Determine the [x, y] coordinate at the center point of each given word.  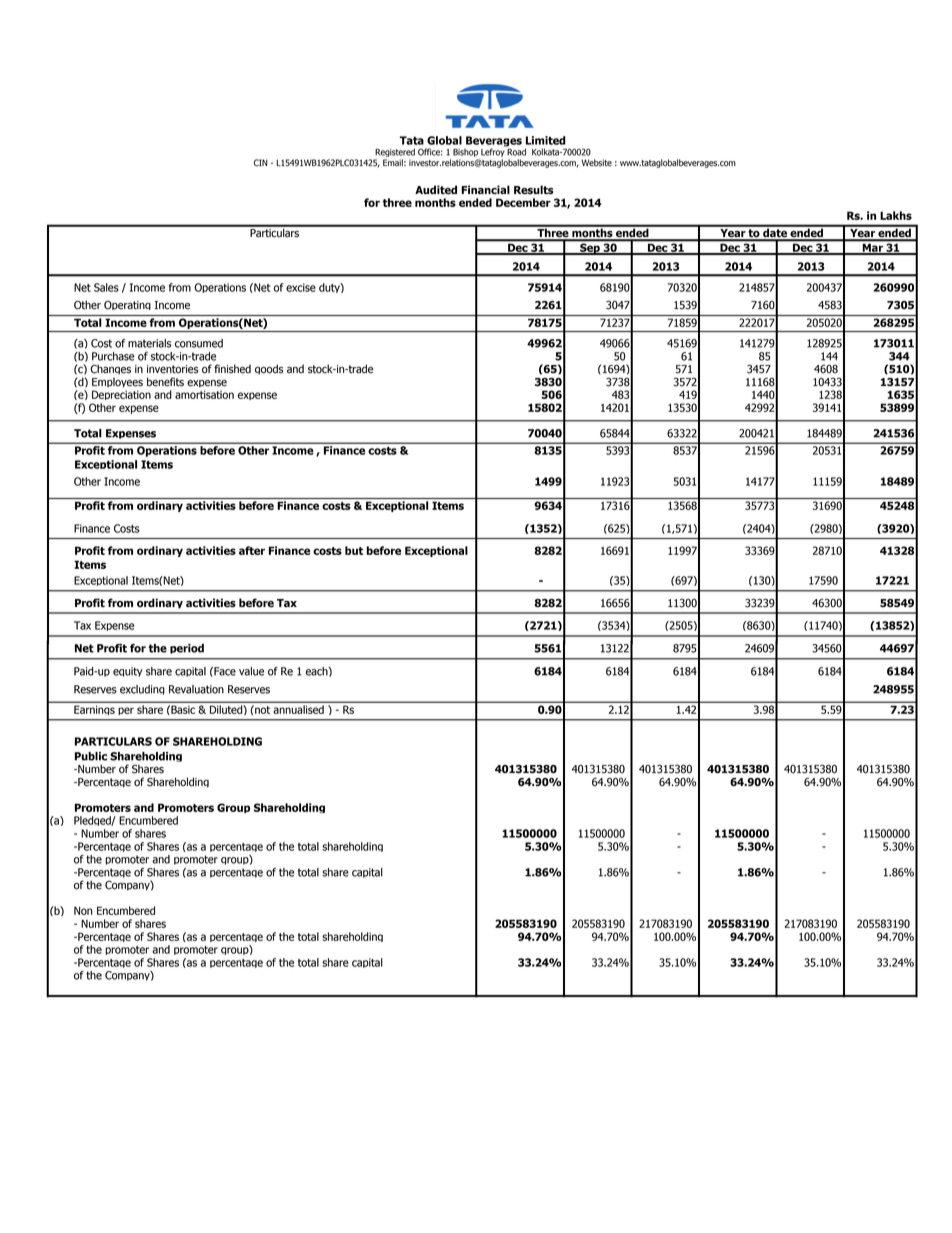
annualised [299, 709]
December [523, 202]
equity [128, 672]
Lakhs [896, 215]
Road [516, 151]
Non [83, 910]
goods [269, 369]
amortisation [204, 394]
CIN [261, 163]
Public [91, 756]
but [354, 550]
